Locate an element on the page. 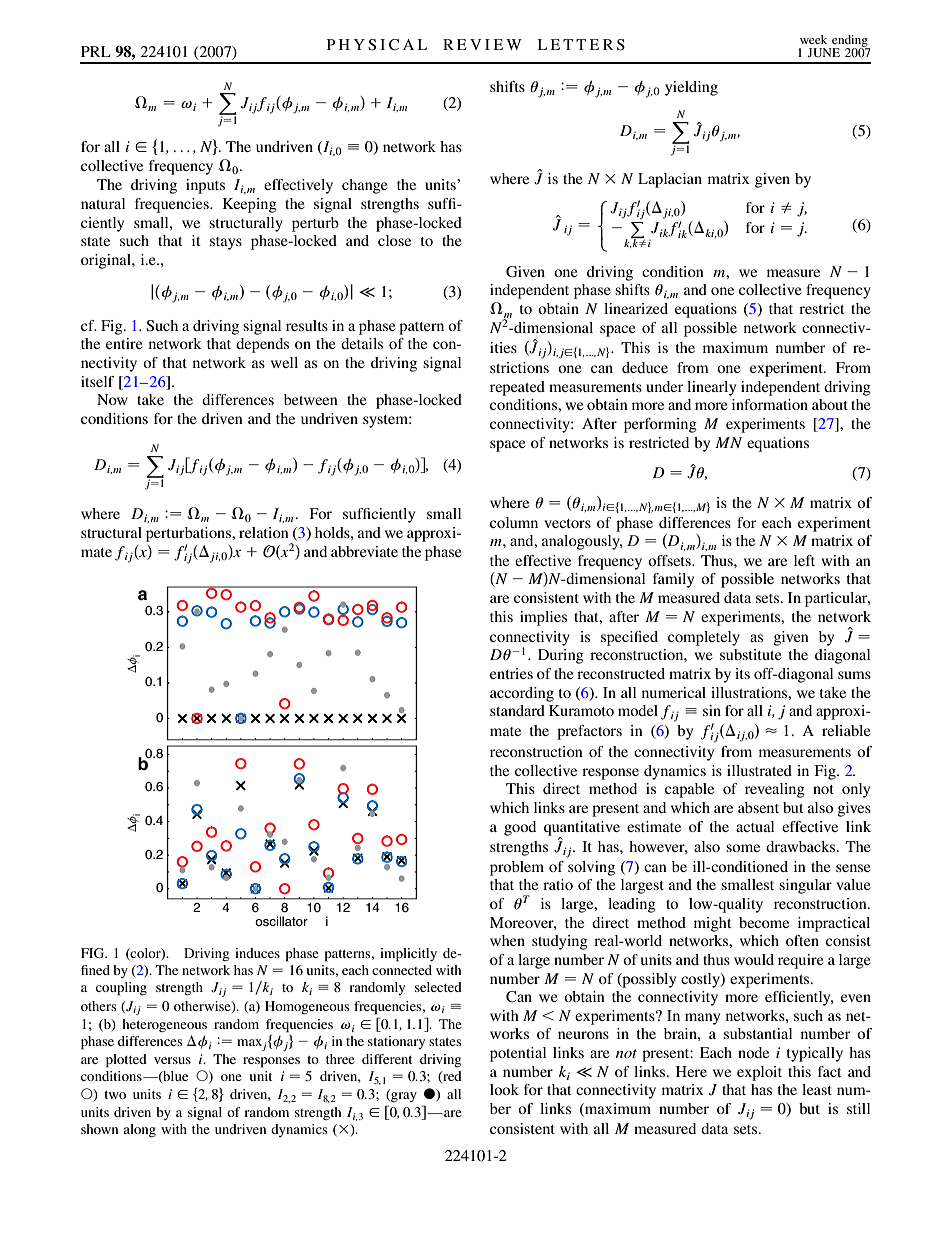 This image has width=952, height=1233. REVIEW is located at coordinates (482, 44).
